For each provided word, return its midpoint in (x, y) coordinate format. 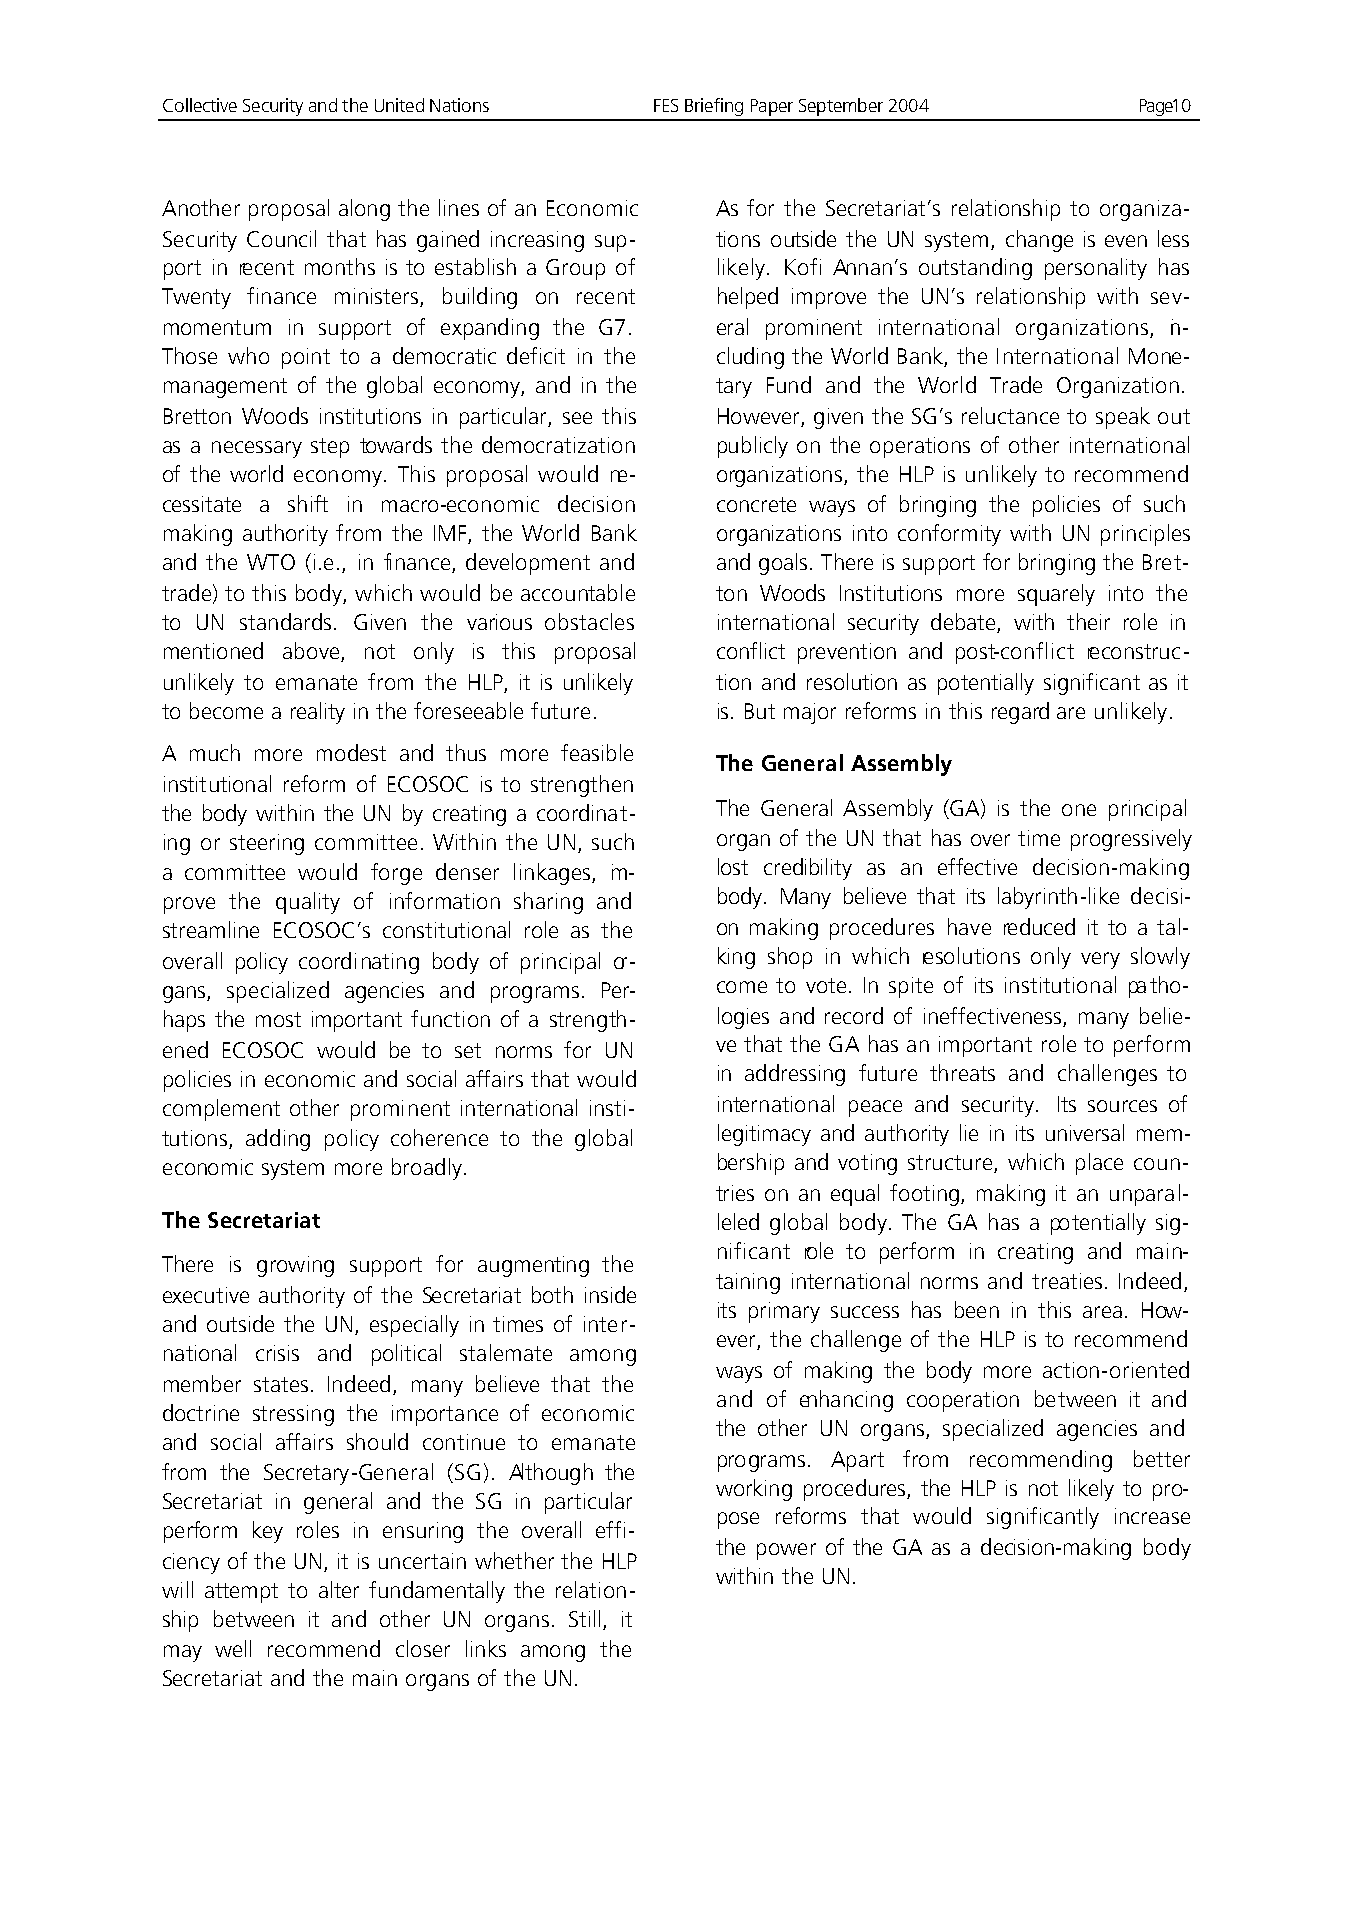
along (364, 210)
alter (339, 1589)
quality (308, 903)
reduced (1039, 926)
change (1039, 241)
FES (666, 105)
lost (733, 866)
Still (584, 1618)
